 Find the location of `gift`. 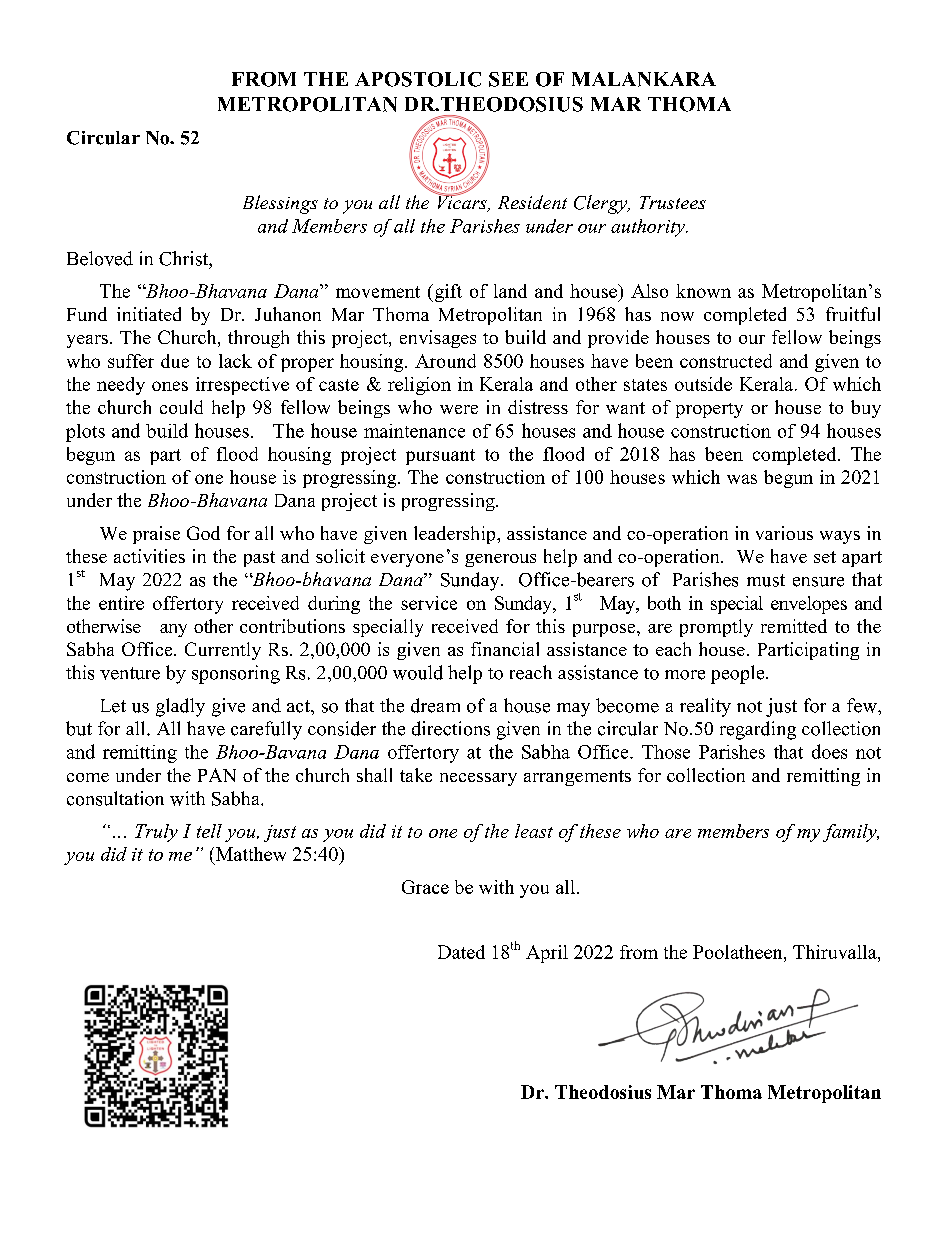

gift is located at coordinates (447, 293).
